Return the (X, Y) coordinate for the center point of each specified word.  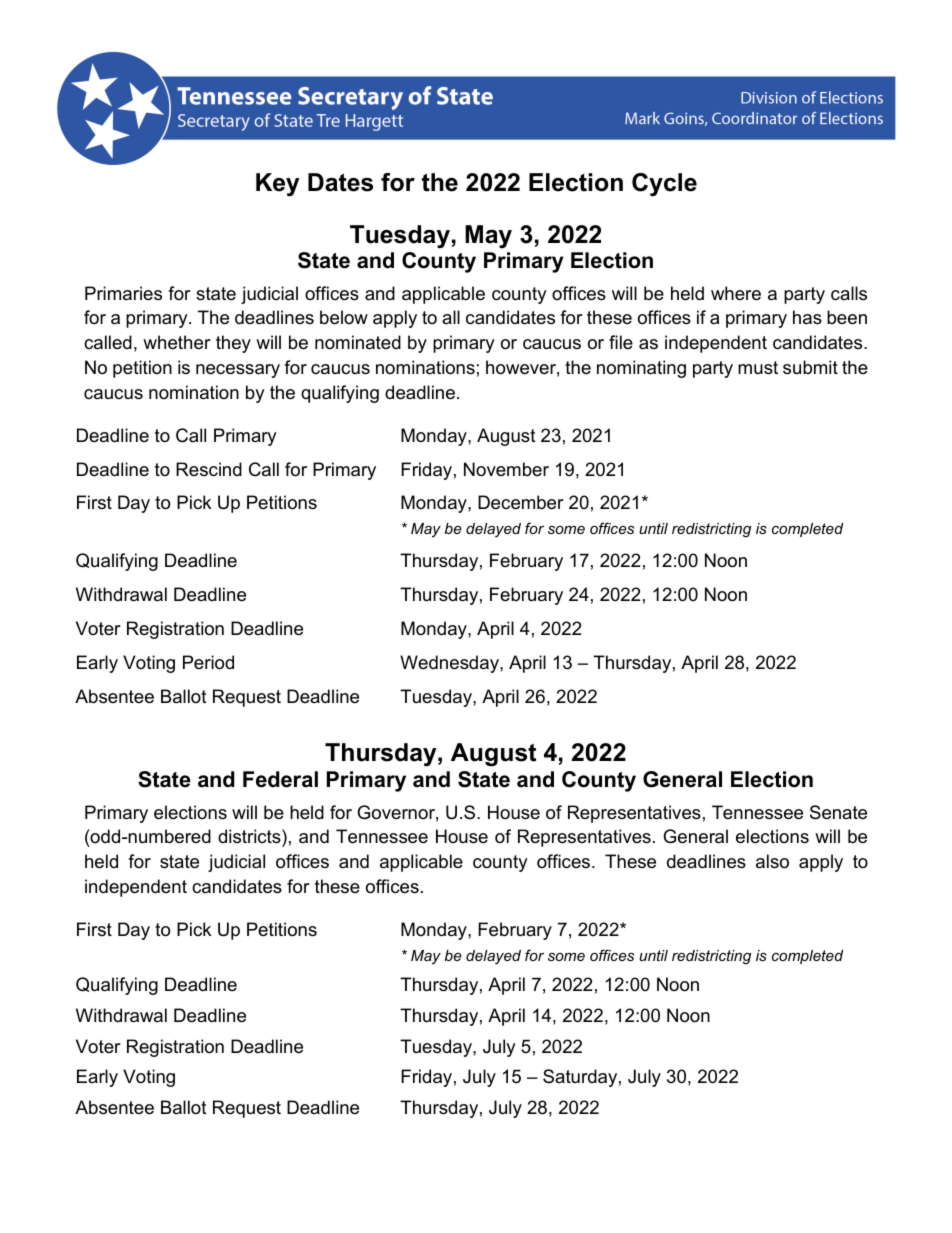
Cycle (664, 185)
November (506, 469)
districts (250, 836)
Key (278, 185)
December (521, 502)
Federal (280, 779)
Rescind (209, 469)
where (736, 293)
